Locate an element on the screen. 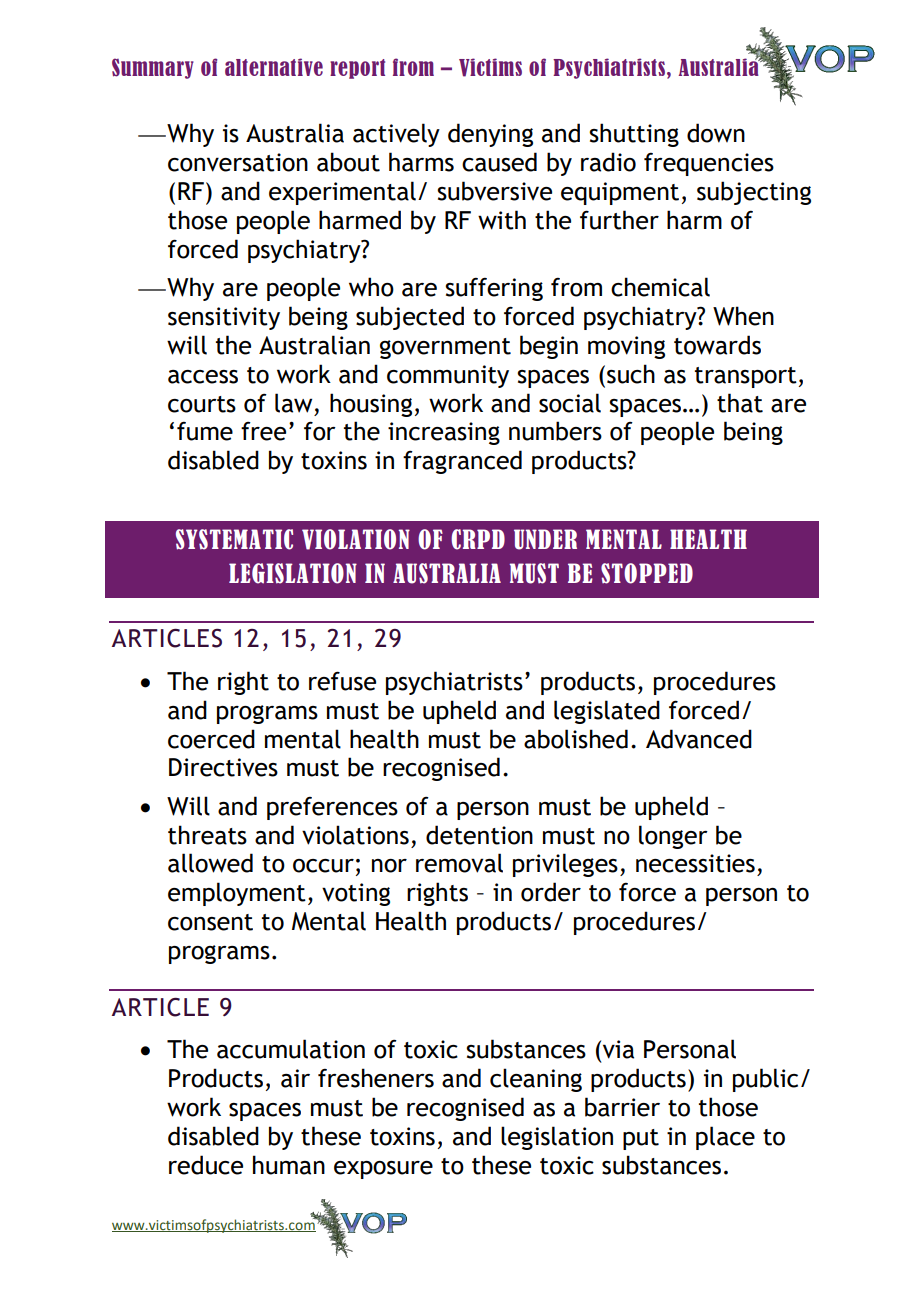 Image resolution: width=924 pixels, height=1308 pixels. reduce is located at coordinates (206, 1165).
